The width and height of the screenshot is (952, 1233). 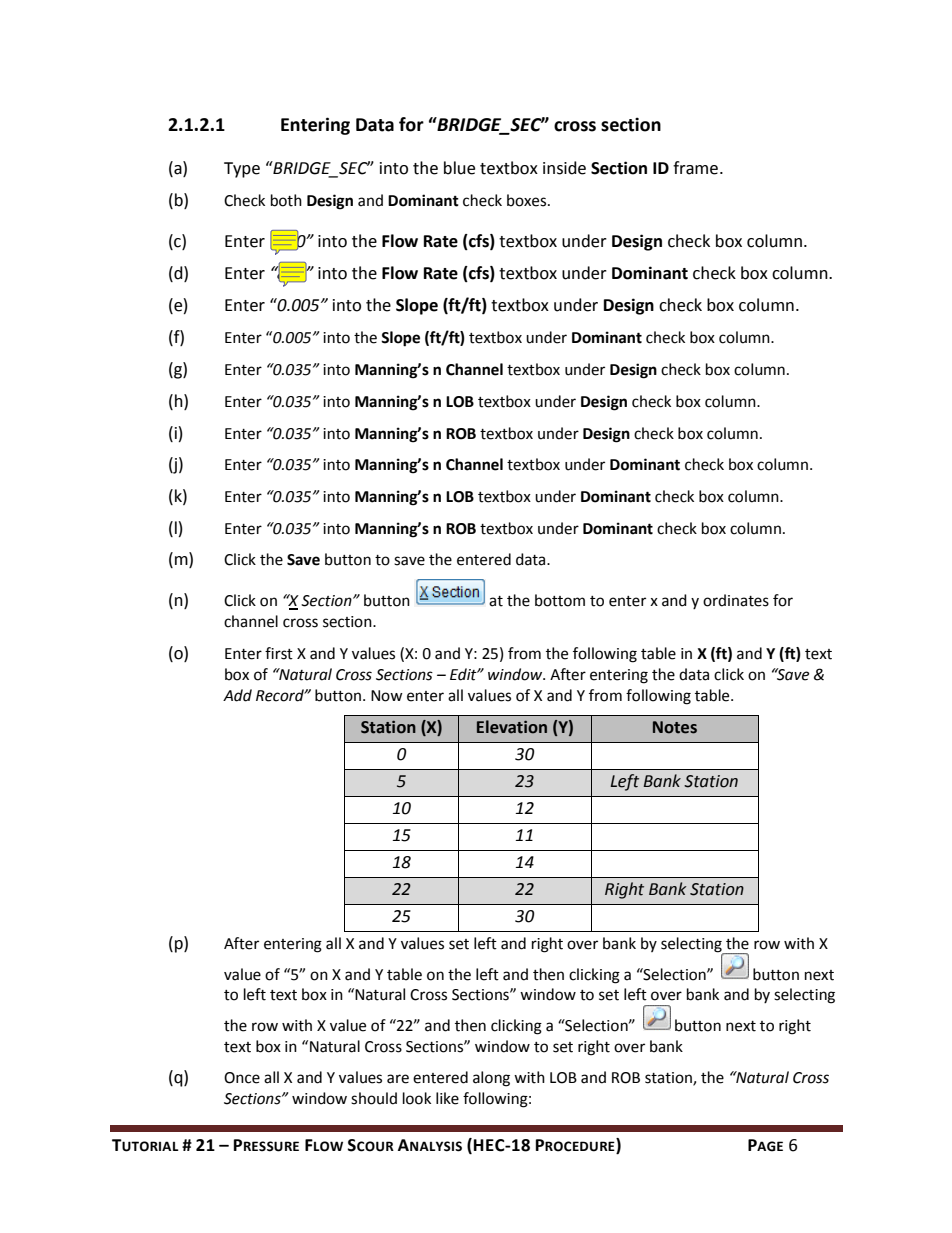 What do you see at coordinates (695, 168) in the screenshot?
I see `frame` at bounding box center [695, 168].
